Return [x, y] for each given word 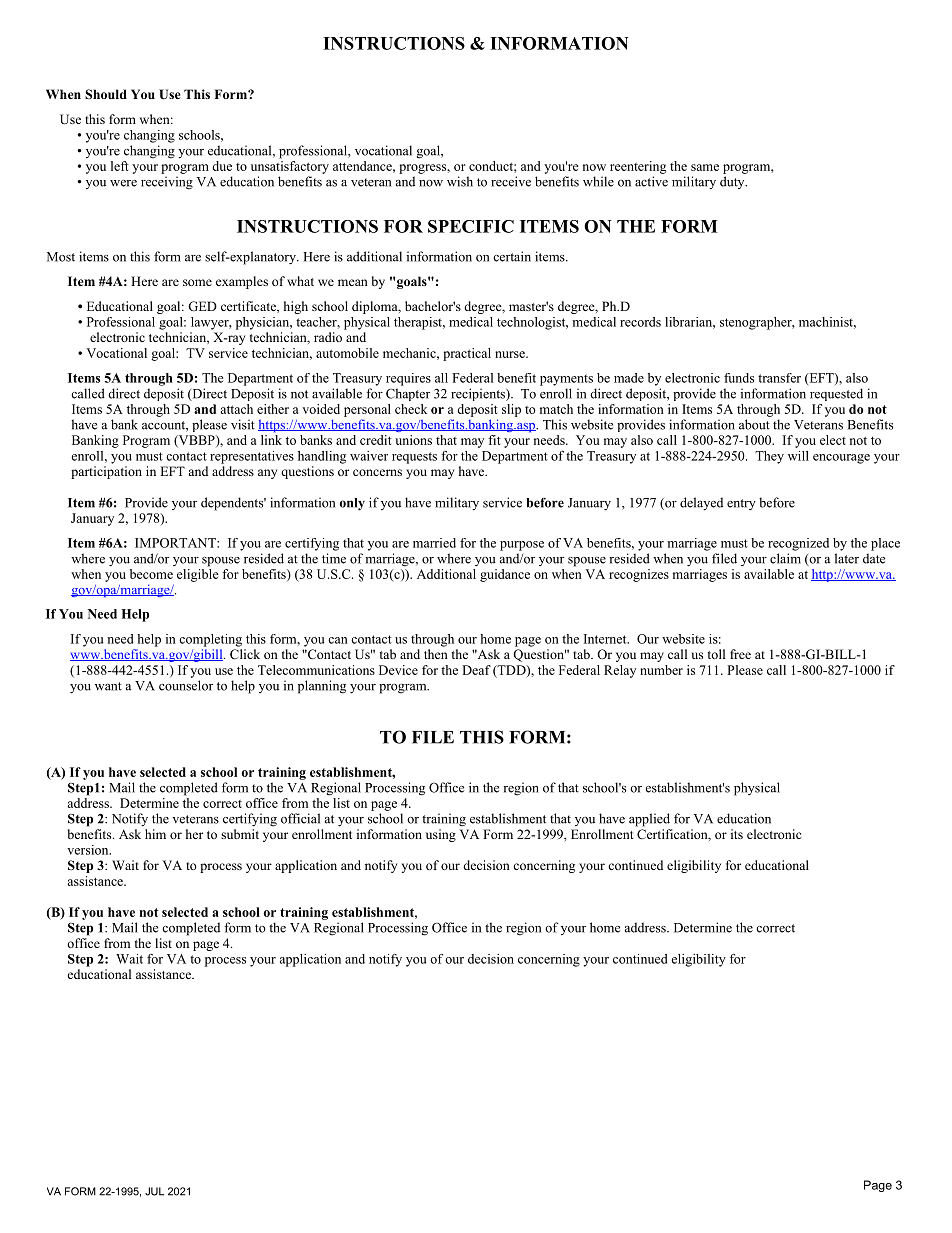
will [798, 456]
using [441, 835]
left [120, 166]
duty [733, 182]
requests [414, 458]
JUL [154, 1191]
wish [460, 181]
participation [106, 472]
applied [649, 820]
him [155, 834]
